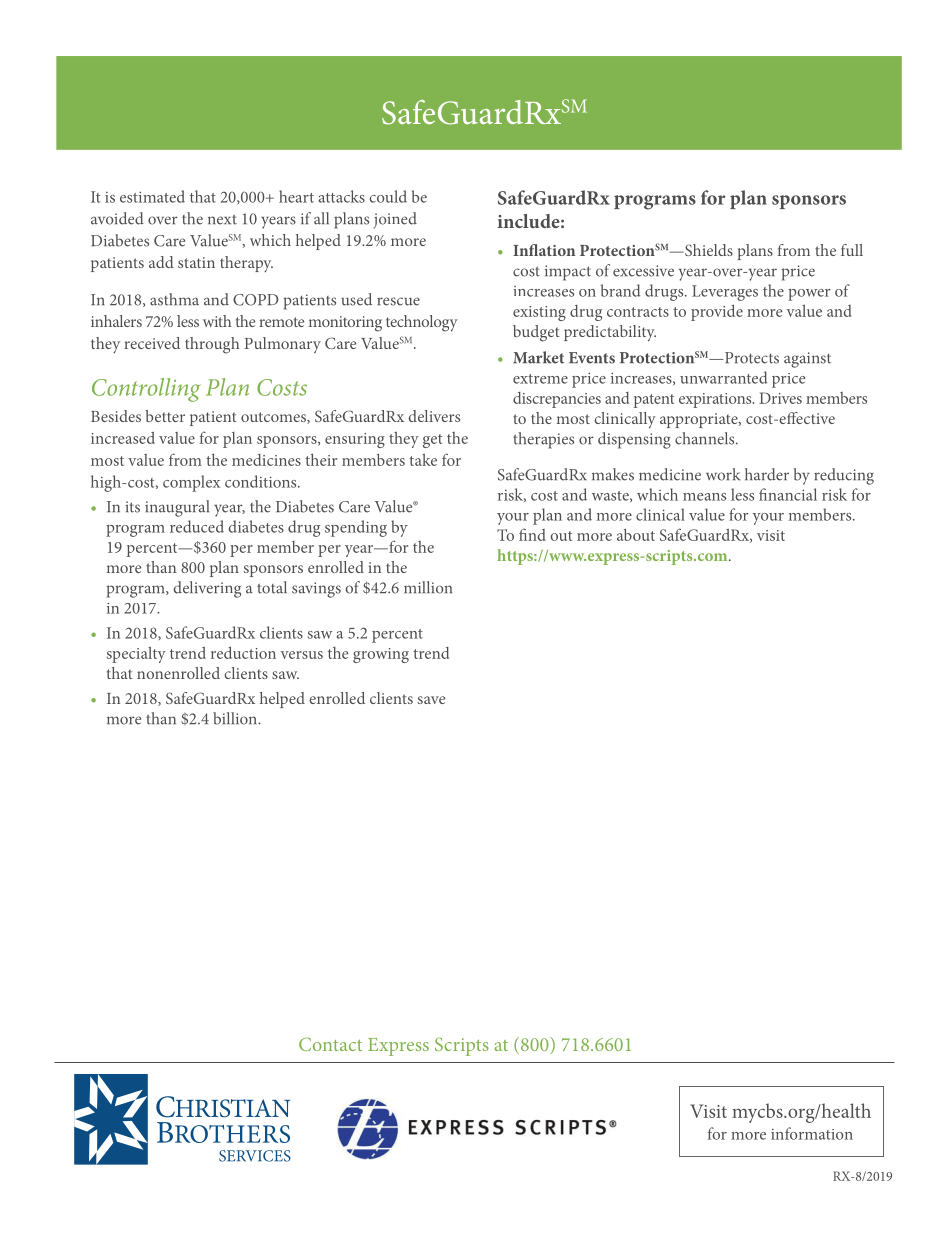 Image resolution: width=952 pixels, height=1233 pixels. I want to click on next, so click(222, 219).
